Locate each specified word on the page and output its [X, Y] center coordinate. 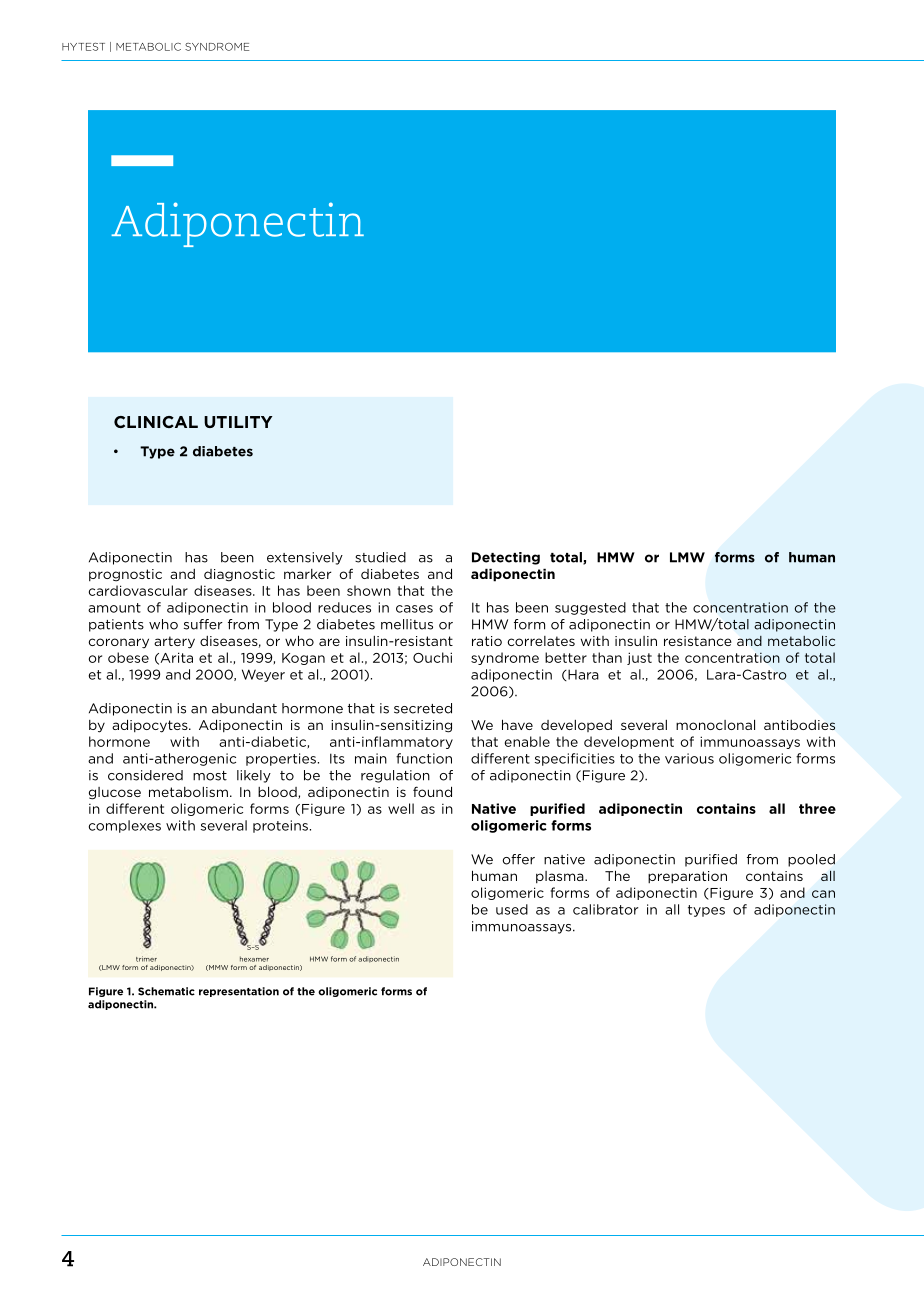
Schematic [166, 991]
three [817, 808]
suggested [590, 608]
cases [414, 609]
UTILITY [238, 422]
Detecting [506, 558]
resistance [698, 641]
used [512, 909]
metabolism [188, 792]
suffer [203, 624]
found [432, 791]
